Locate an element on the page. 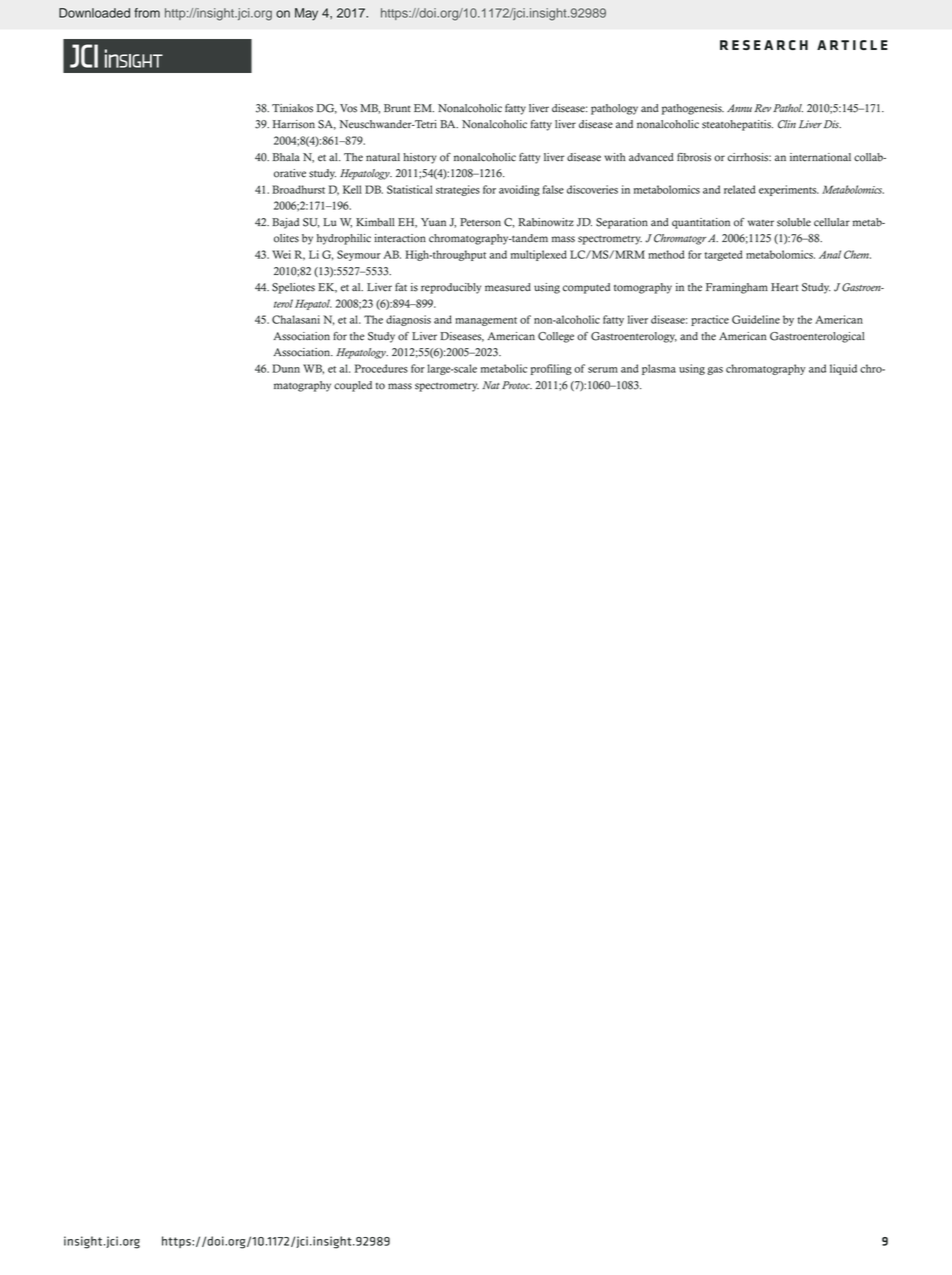 This page has width=952, height=1275. Protoc is located at coordinates (517, 385).
